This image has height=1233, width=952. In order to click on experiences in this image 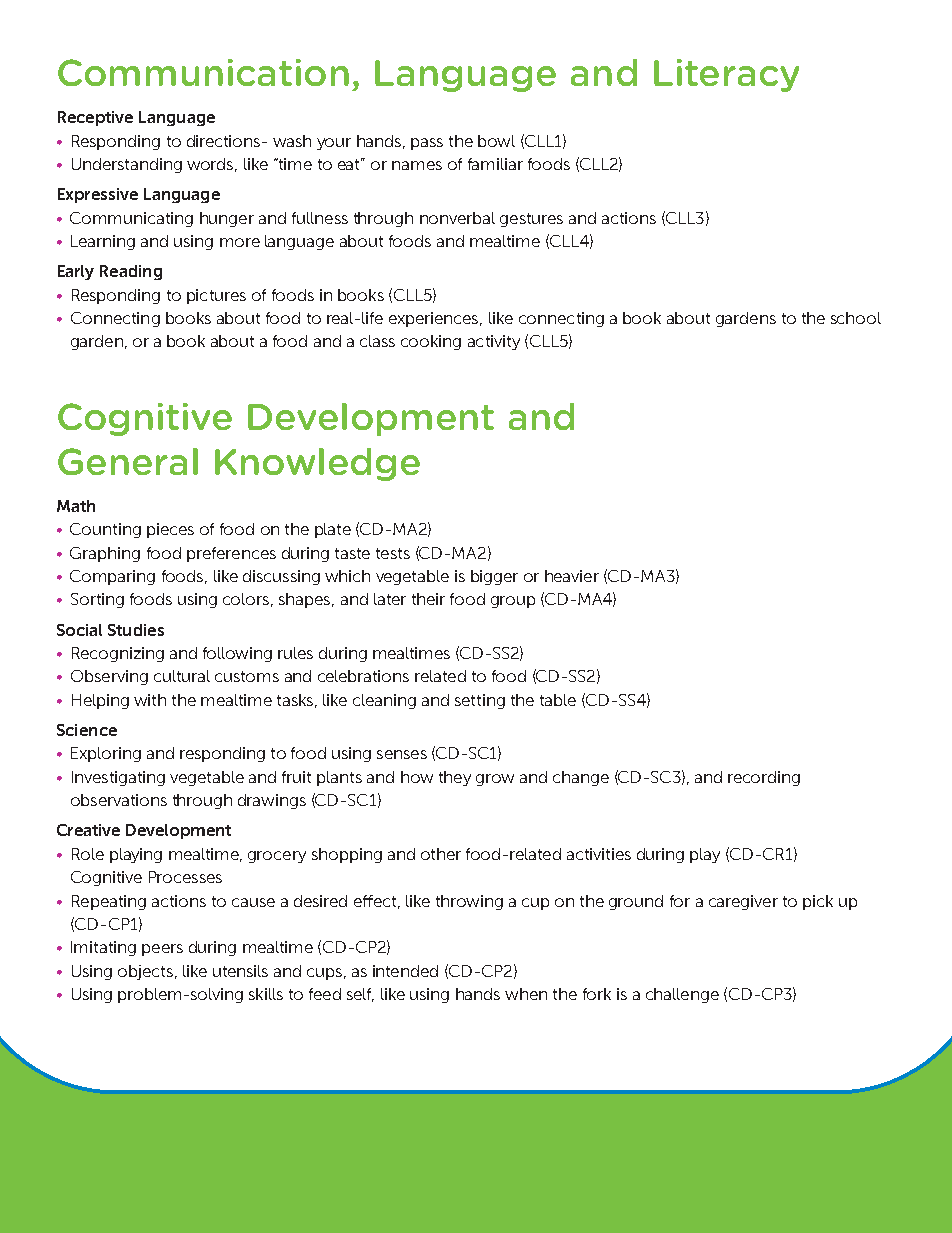, I will do `click(435, 319)`.
